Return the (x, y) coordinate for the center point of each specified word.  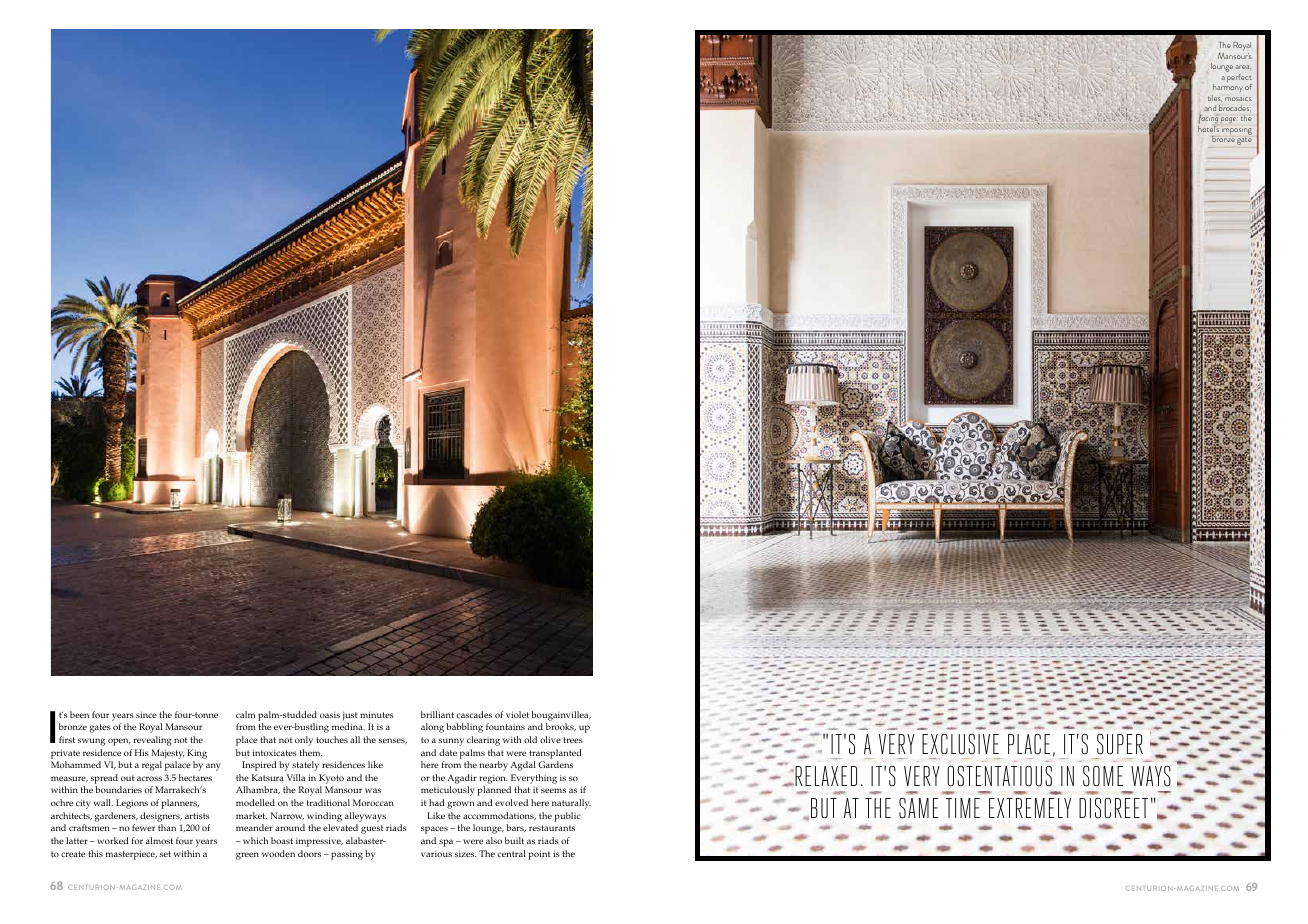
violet (517, 714)
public (567, 817)
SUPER (1120, 744)
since (146, 714)
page (1228, 120)
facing (1208, 120)
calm (245, 714)
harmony (1227, 90)
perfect (1239, 78)
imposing (1237, 131)
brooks (561, 727)
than (167, 827)
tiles (1215, 98)
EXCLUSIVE (960, 744)
